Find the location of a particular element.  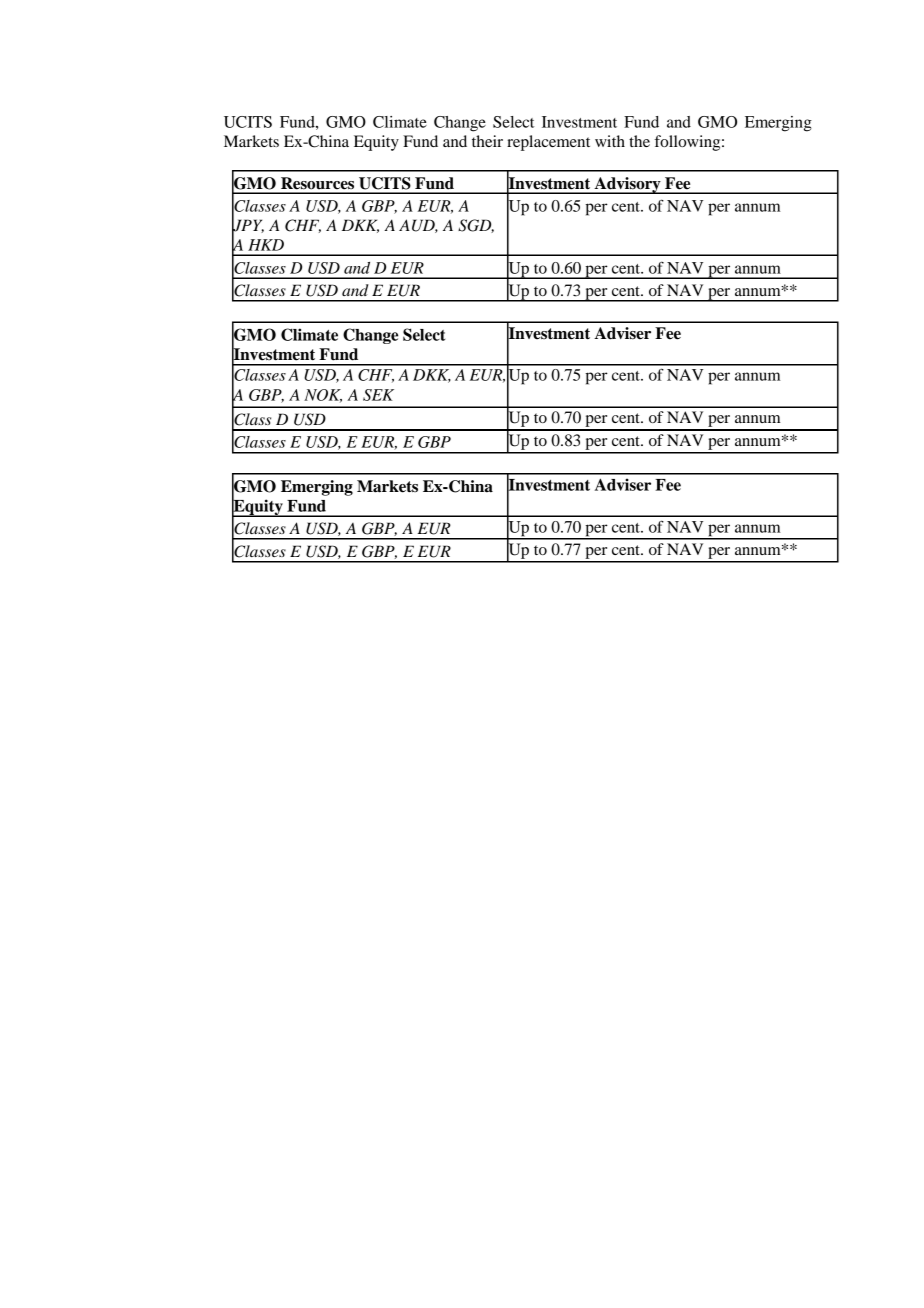

with is located at coordinates (610, 141).
